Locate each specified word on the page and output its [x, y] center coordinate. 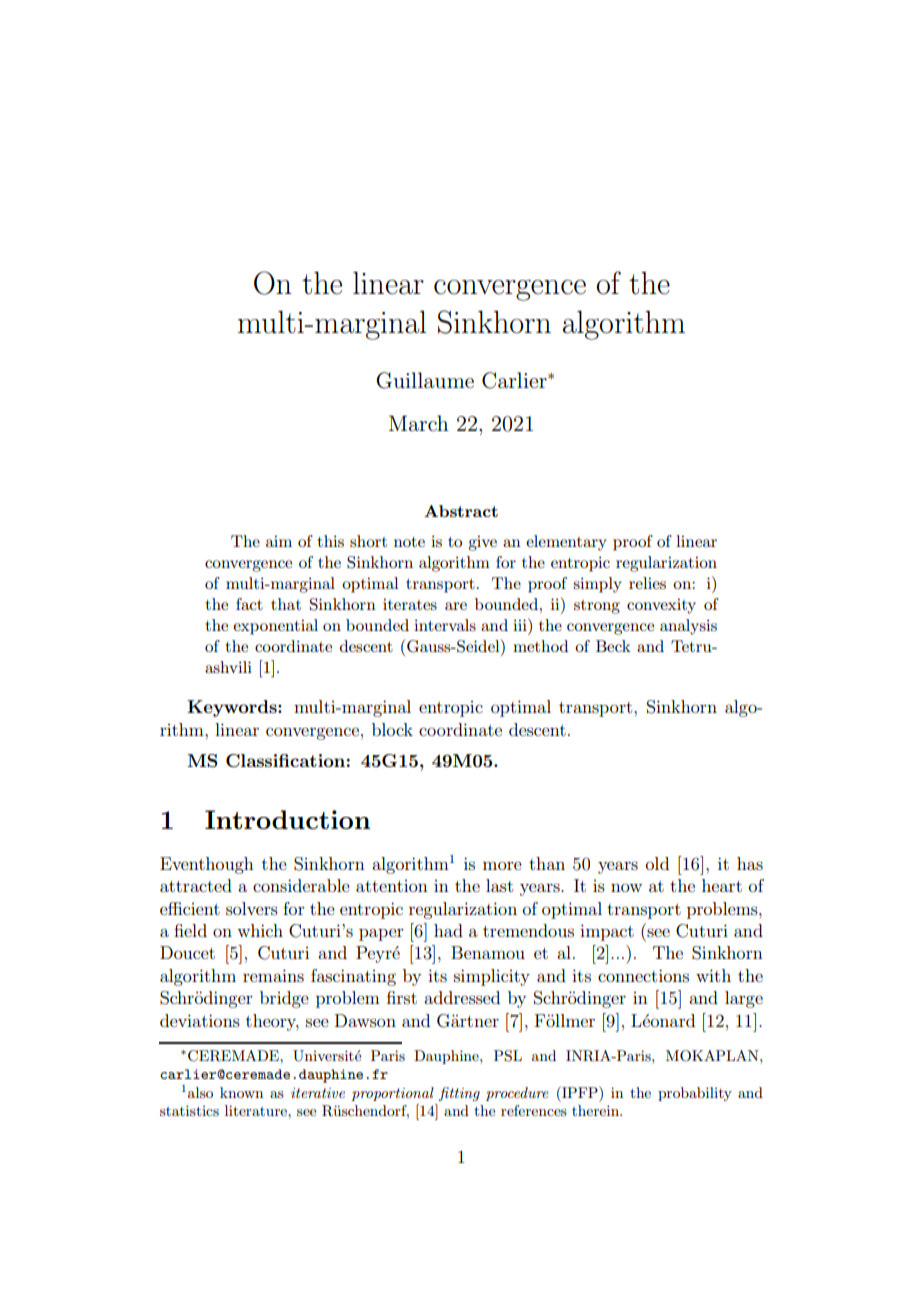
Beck [613, 646]
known [241, 1092]
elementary [566, 543]
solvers [252, 908]
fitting [459, 1094]
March [419, 423]
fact [249, 604]
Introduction [287, 819]
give [482, 543]
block [392, 729]
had [448, 930]
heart [722, 885]
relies [647, 583]
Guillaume [425, 380]
